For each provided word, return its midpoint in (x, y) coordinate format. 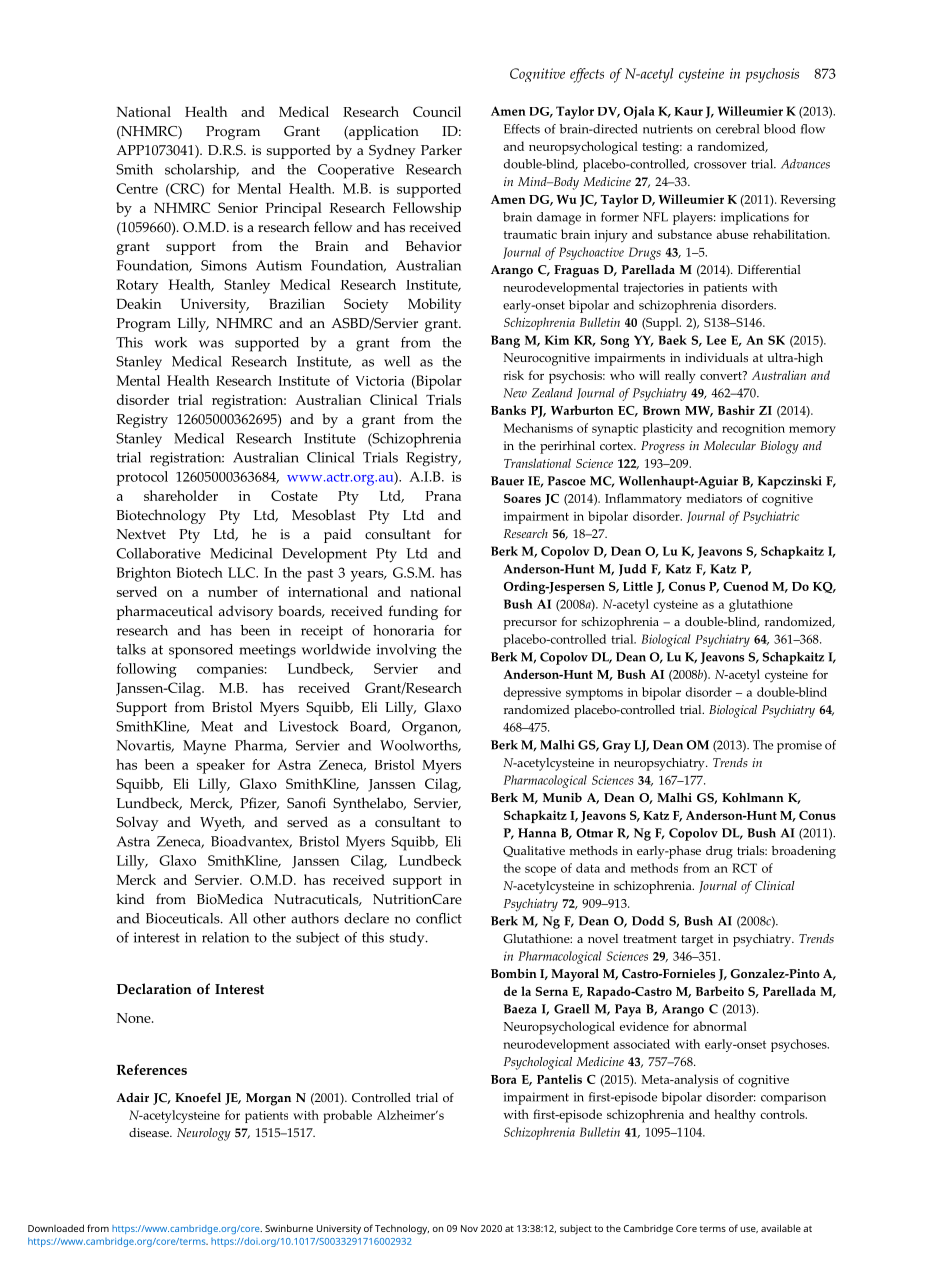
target (697, 941)
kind (130, 898)
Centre (137, 188)
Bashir (736, 410)
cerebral (737, 129)
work (171, 342)
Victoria (380, 381)
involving (406, 651)
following (147, 670)
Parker (441, 149)
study (408, 939)
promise (799, 746)
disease (150, 1132)
